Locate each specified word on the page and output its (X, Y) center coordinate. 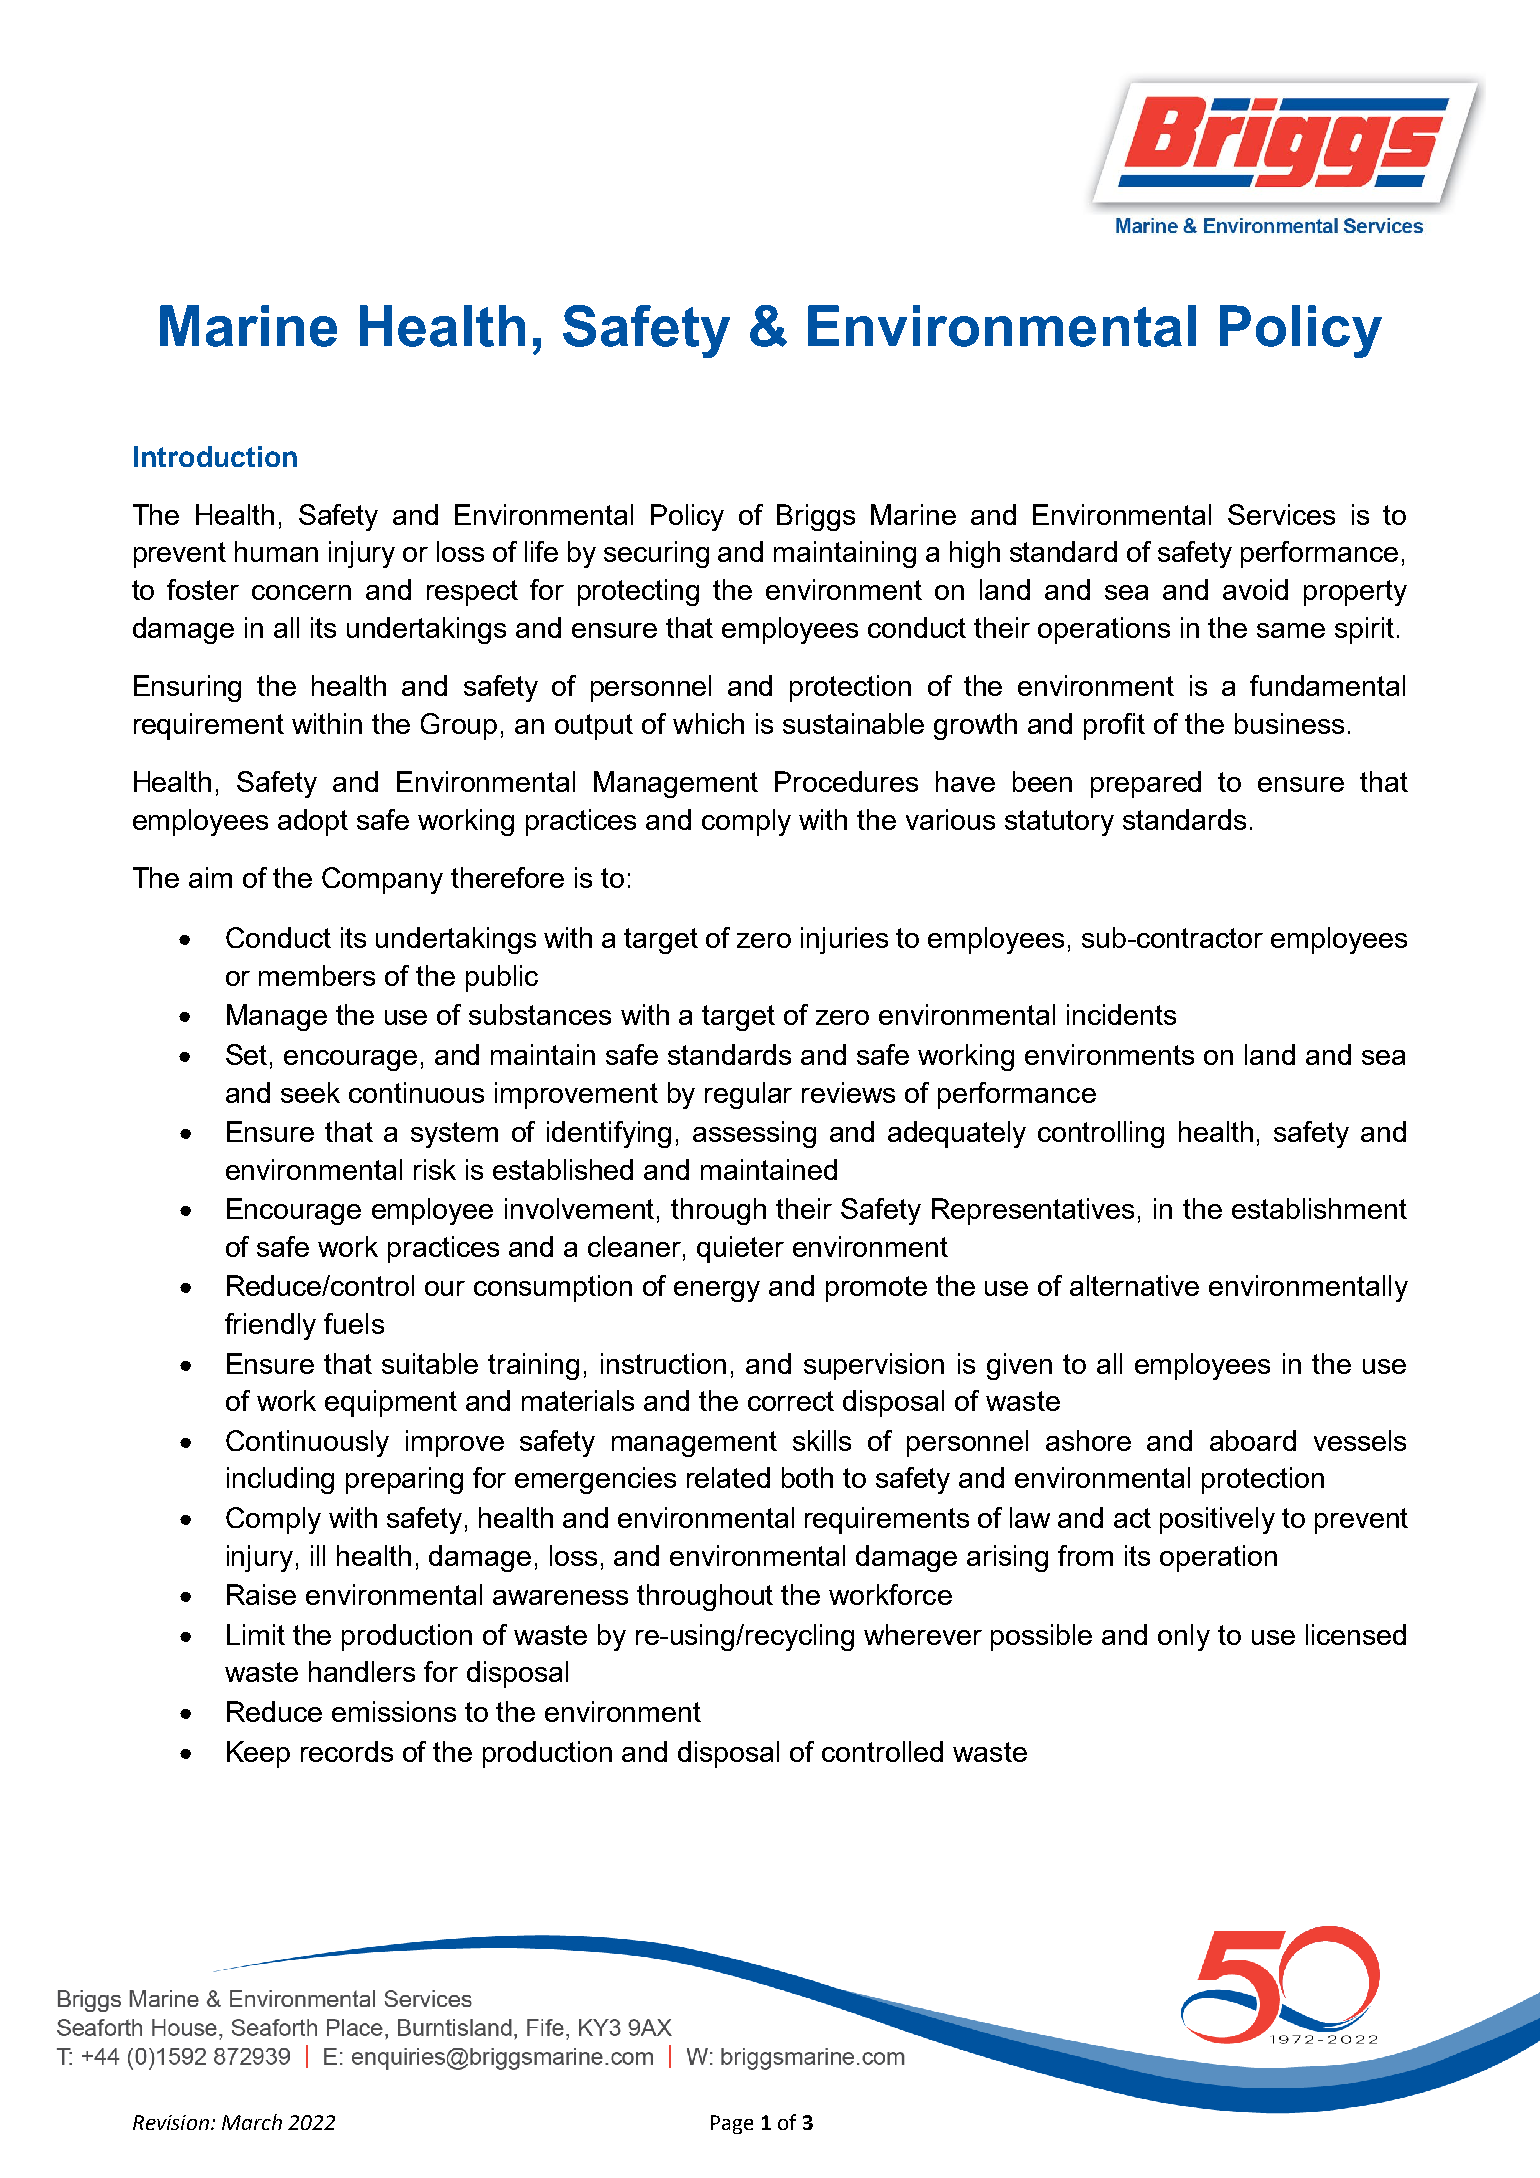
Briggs (816, 517)
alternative (1134, 1285)
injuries (844, 940)
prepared (1146, 784)
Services (1281, 514)
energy (717, 1291)
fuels (354, 1323)
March (252, 2122)
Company (382, 880)
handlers (362, 1671)
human (276, 551)
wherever (923, 1634)
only (1184, 1637)
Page (732, 2124)
